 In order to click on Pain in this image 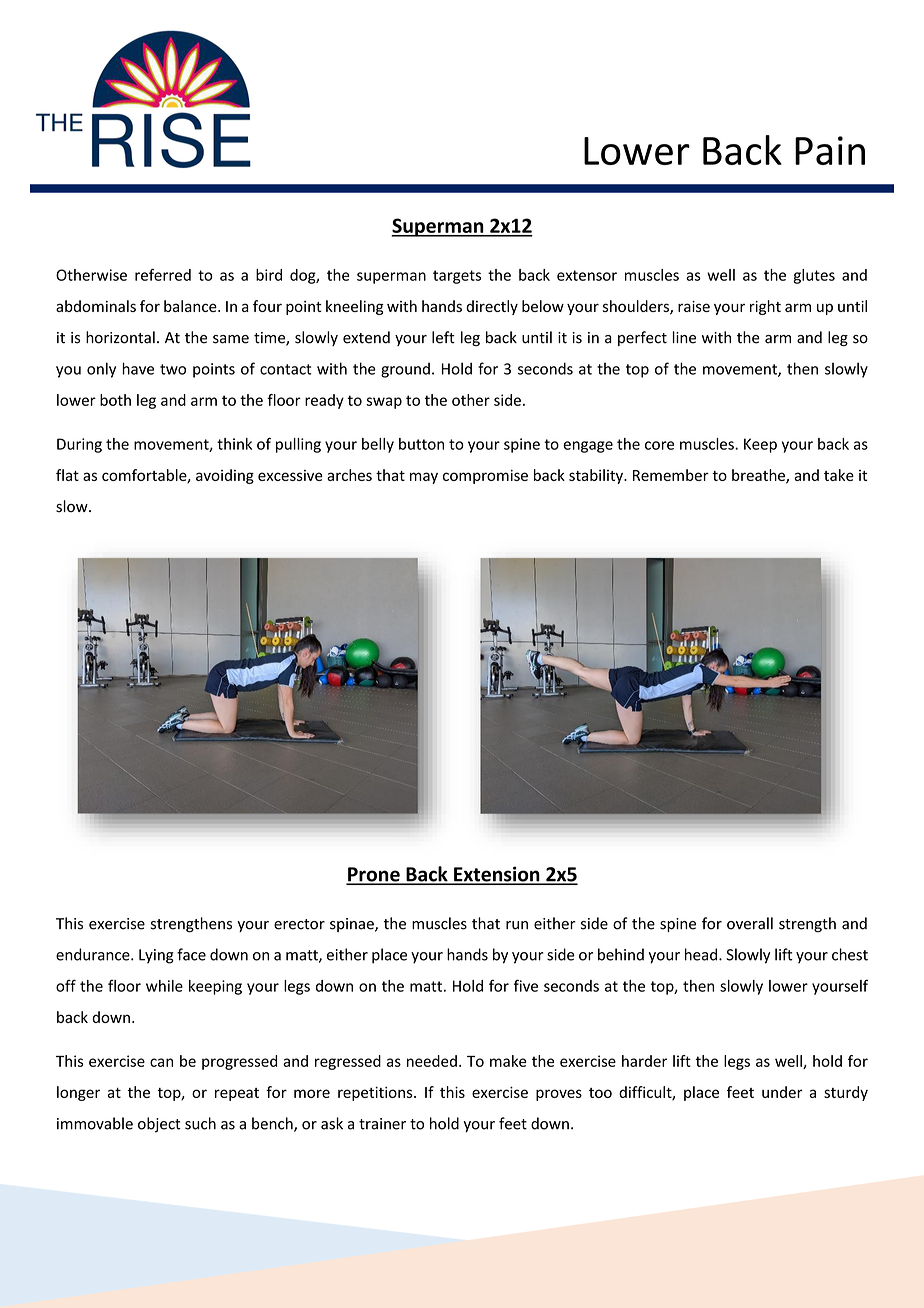, I will do `click(830, 150)`.
